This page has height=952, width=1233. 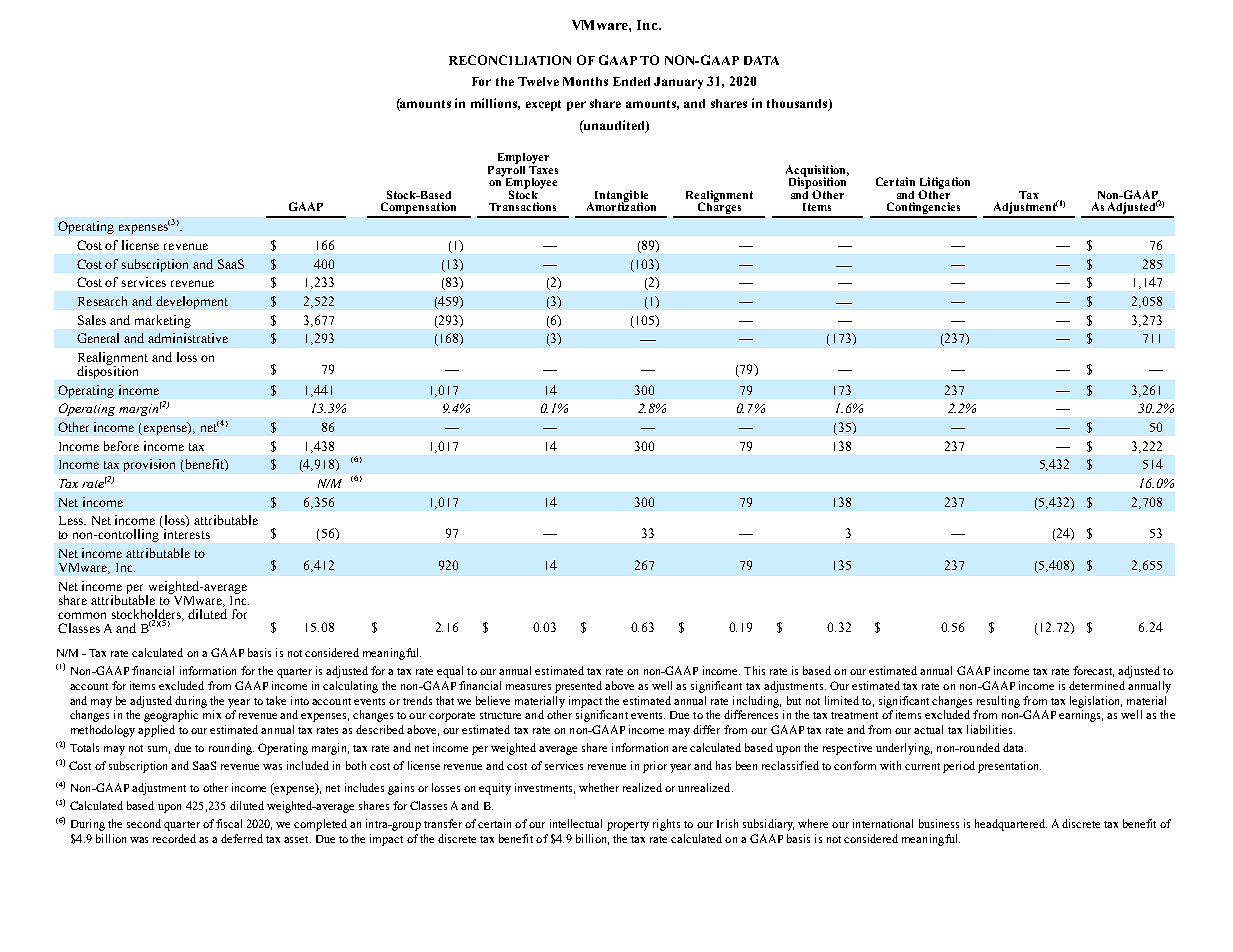 I want to click on intellectual, so click(x=576, y=823).
